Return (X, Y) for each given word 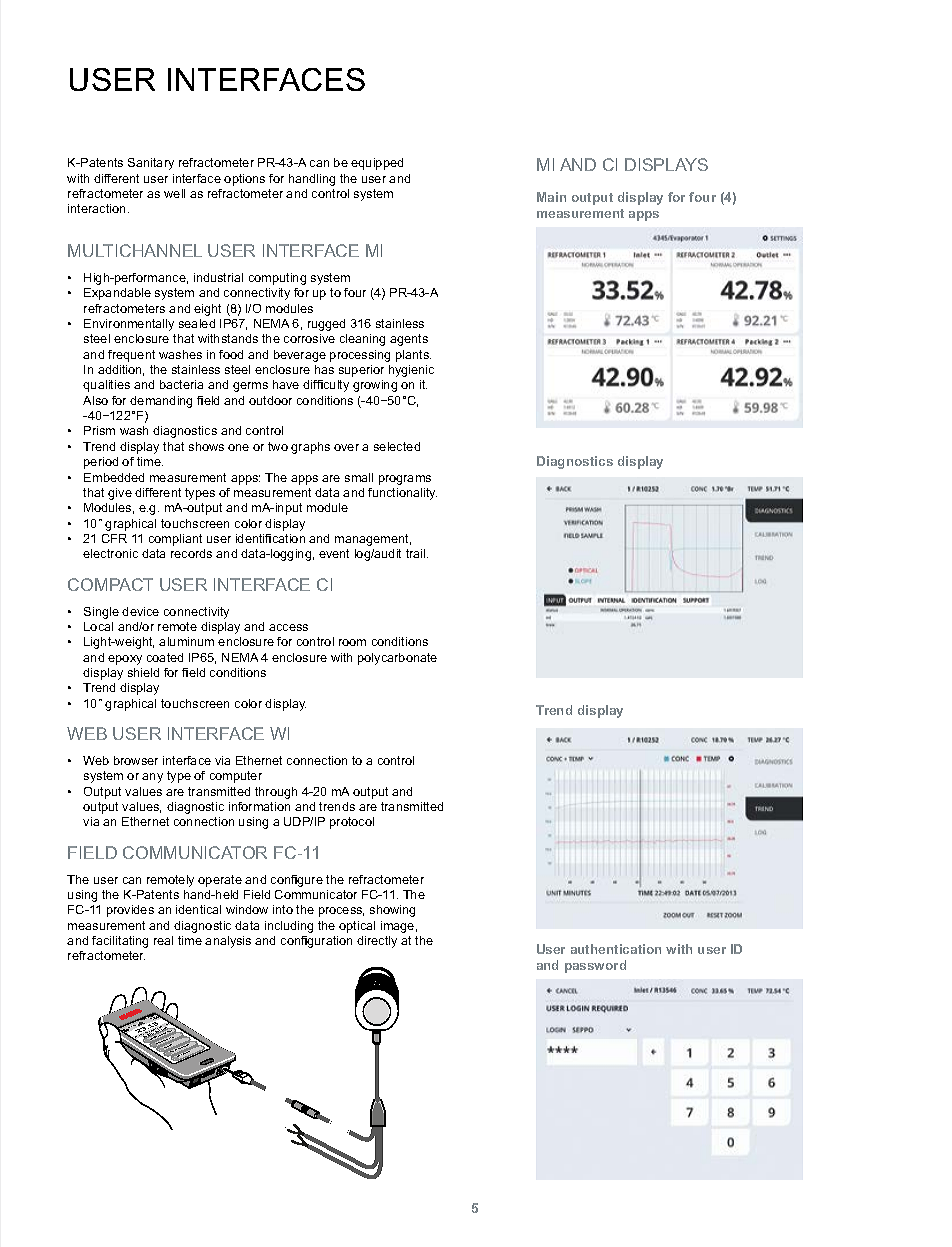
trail (417, 553)
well (174, 193)
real (163, 940)
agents (409, 340)
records (191, 553)
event (334, 553)
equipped (377, 164)
